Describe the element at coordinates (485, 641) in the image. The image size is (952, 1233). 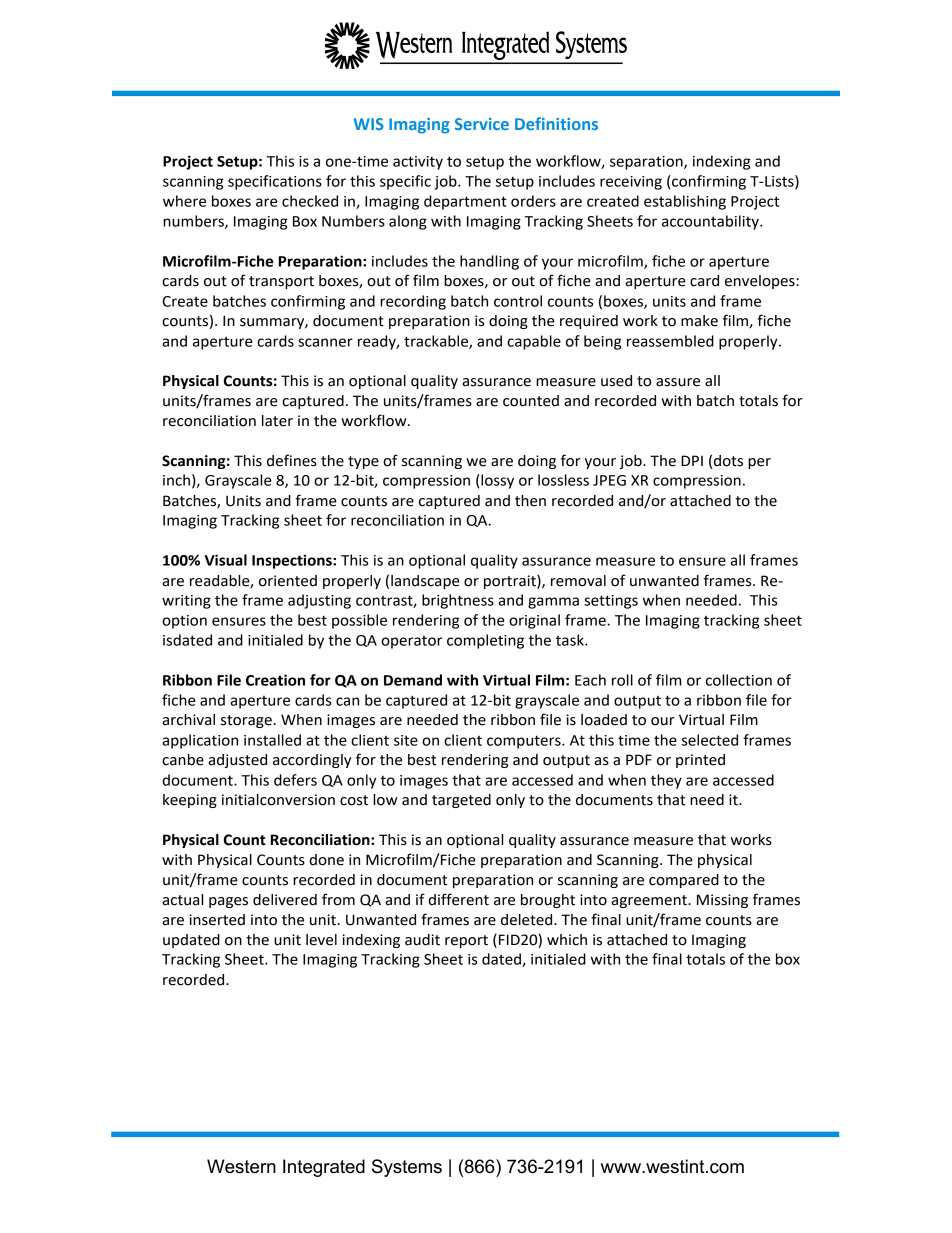
I see `completing` at that location.
